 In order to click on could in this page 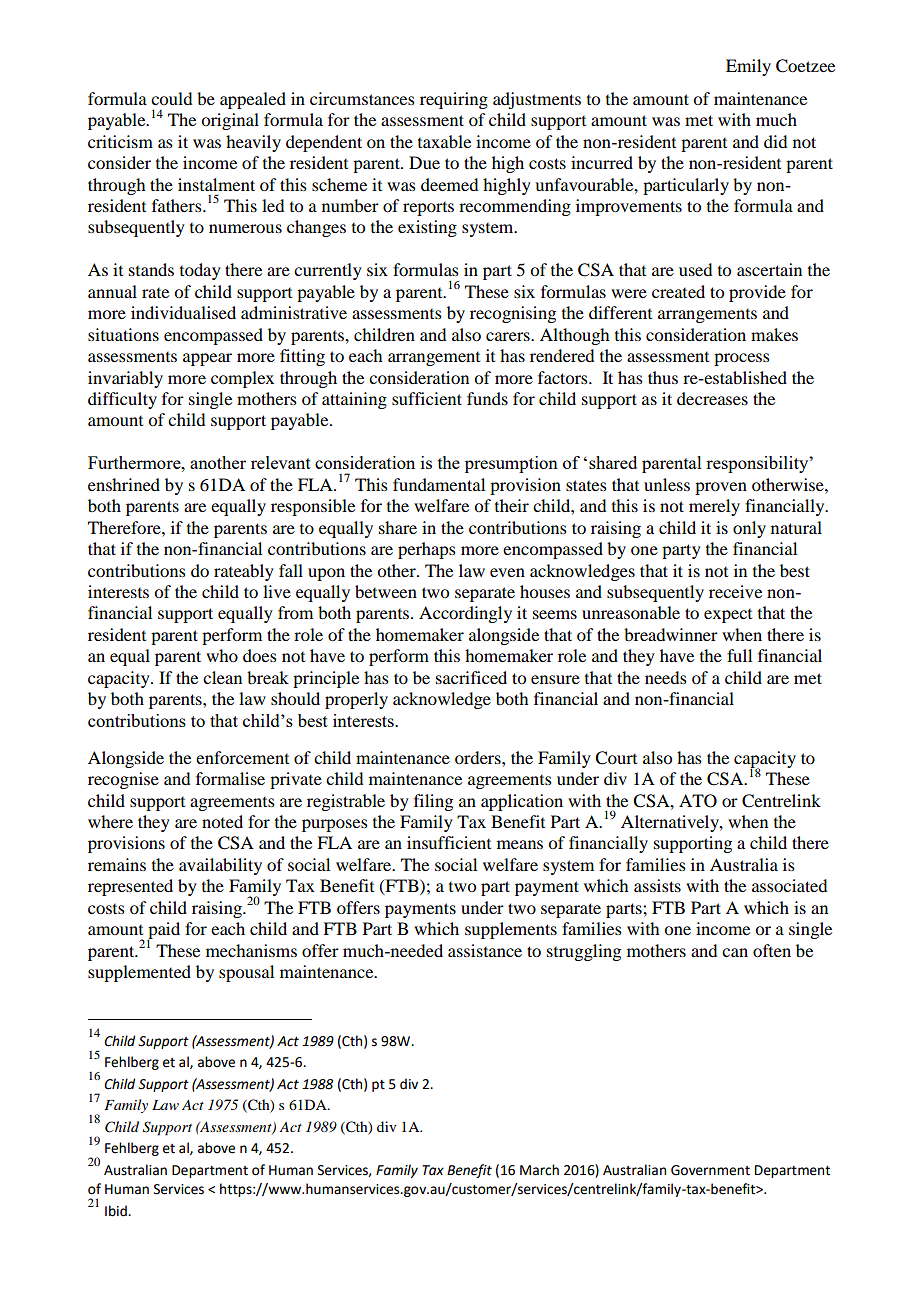, I will do `click(171, 98)`.
